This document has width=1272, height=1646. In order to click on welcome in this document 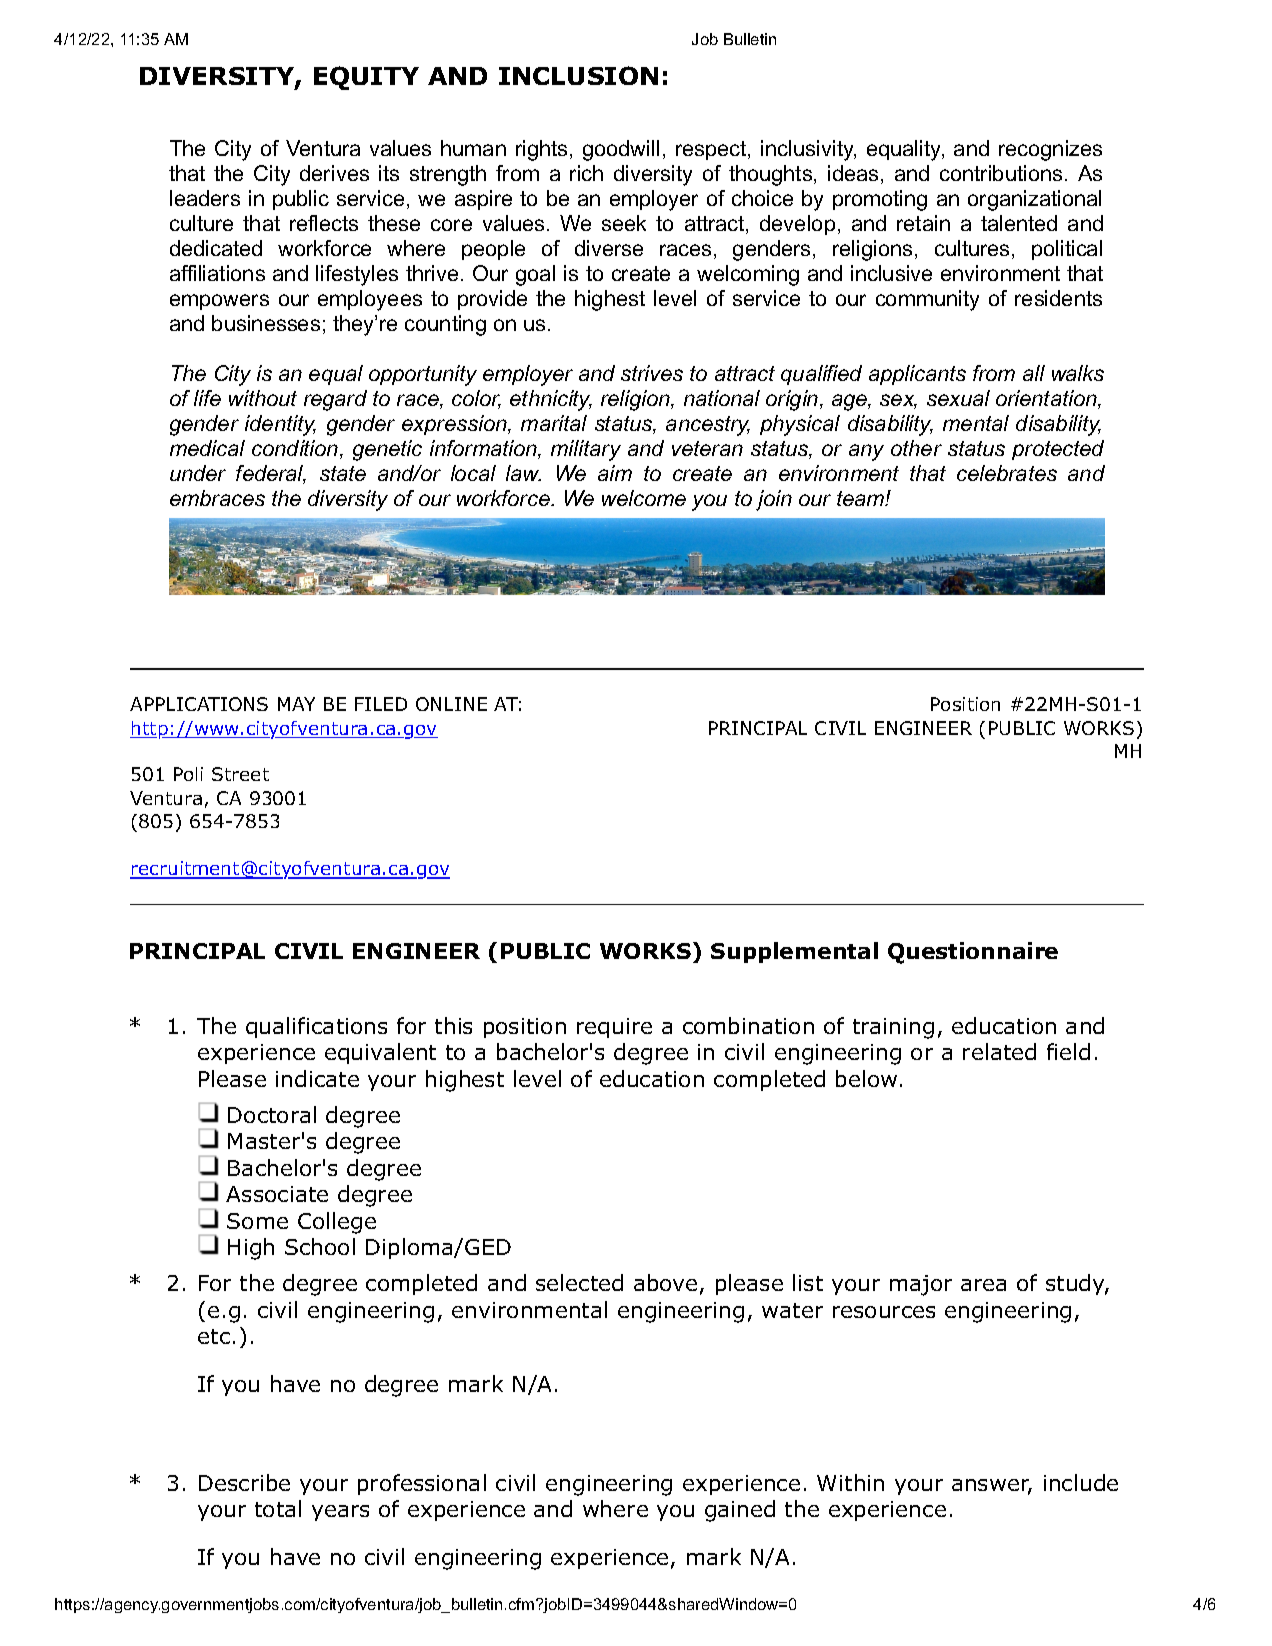, I will do `click(644, 498)`.
